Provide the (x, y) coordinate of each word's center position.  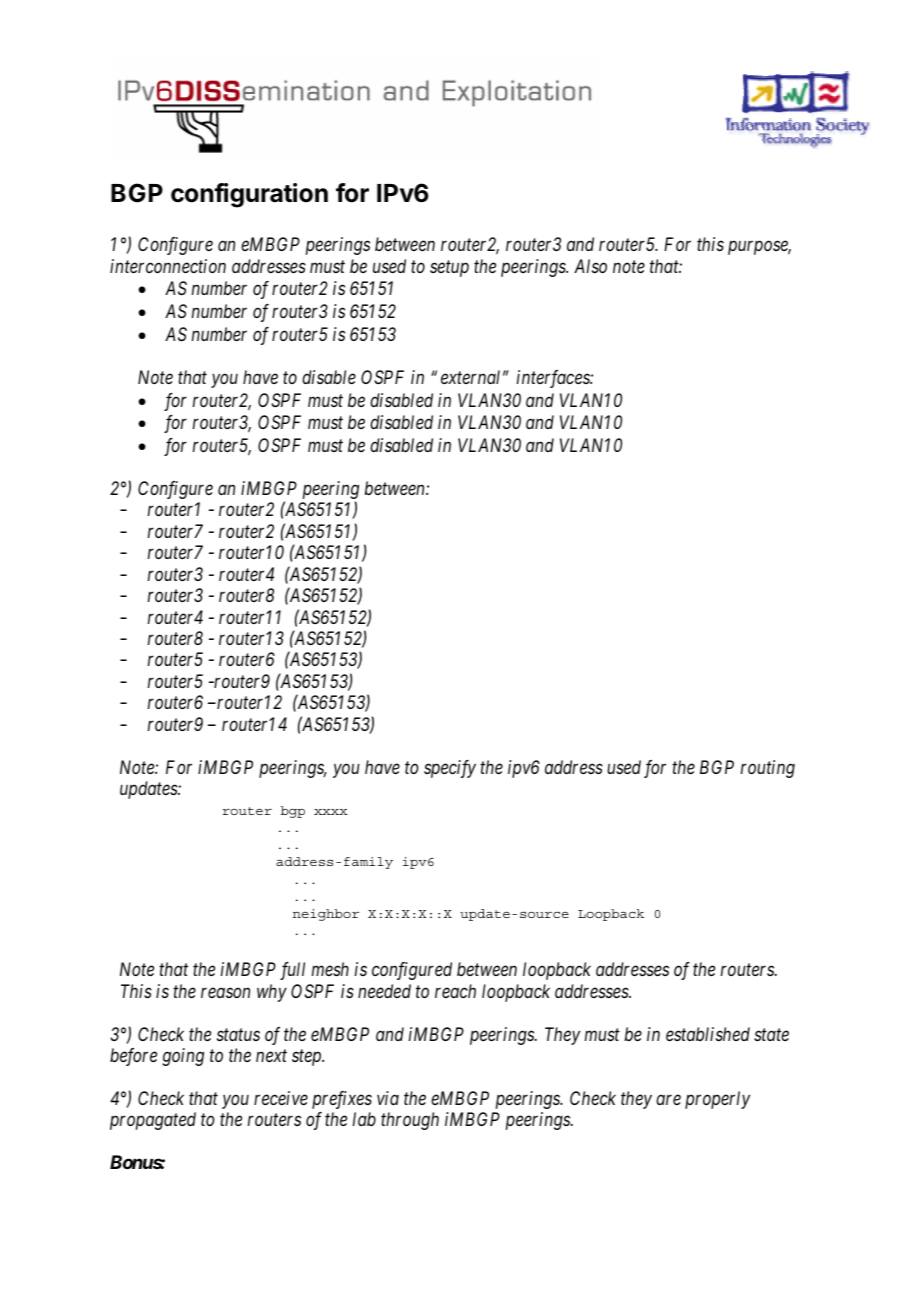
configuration (249, 195)
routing (768, 769)
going (183, 1057)
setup (449, 268)
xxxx (331, 812)
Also (590, 266)
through (410, 1121)
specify (450, 769)
